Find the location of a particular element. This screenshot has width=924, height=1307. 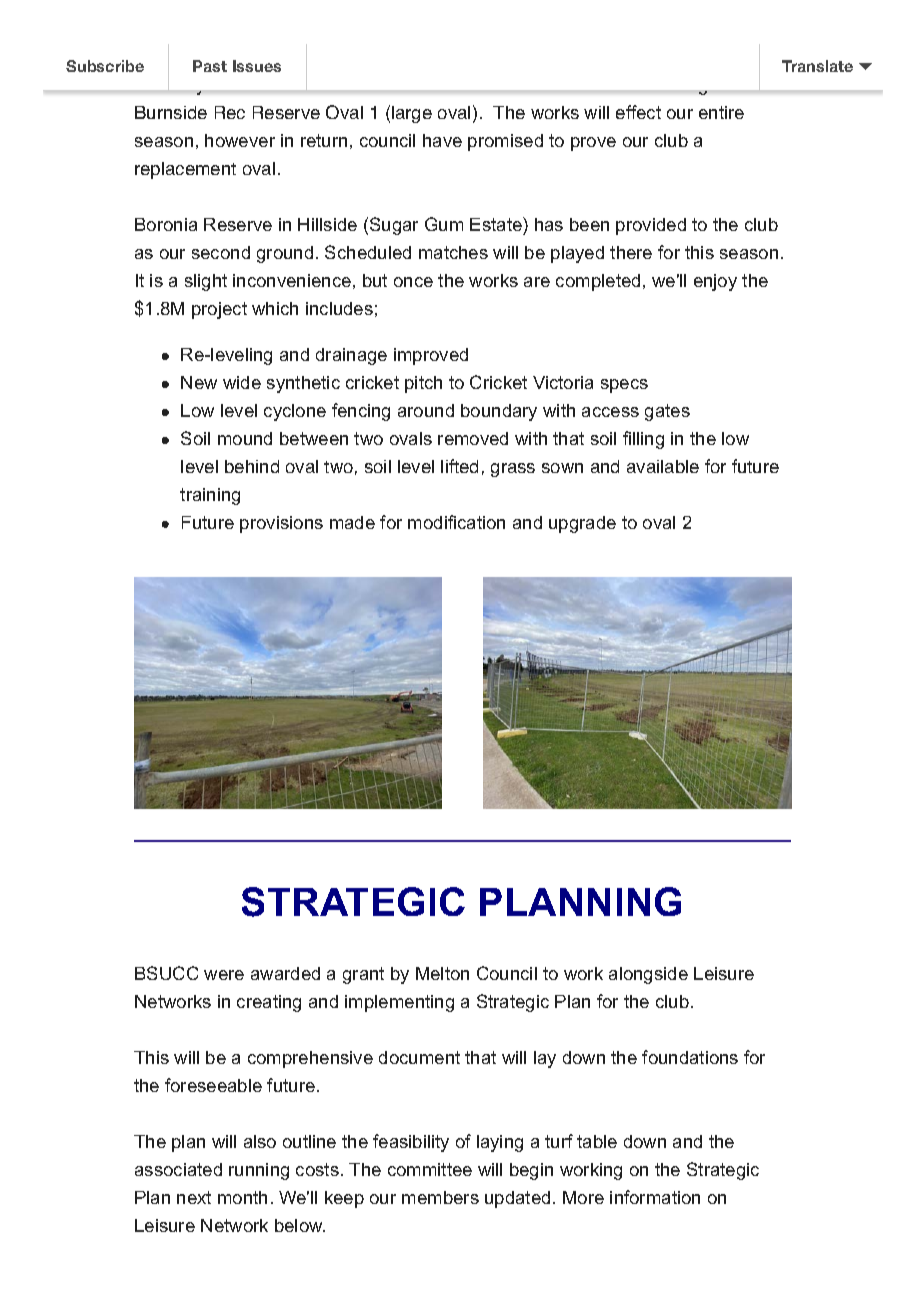

modification is located at coordinates (456, 522).
